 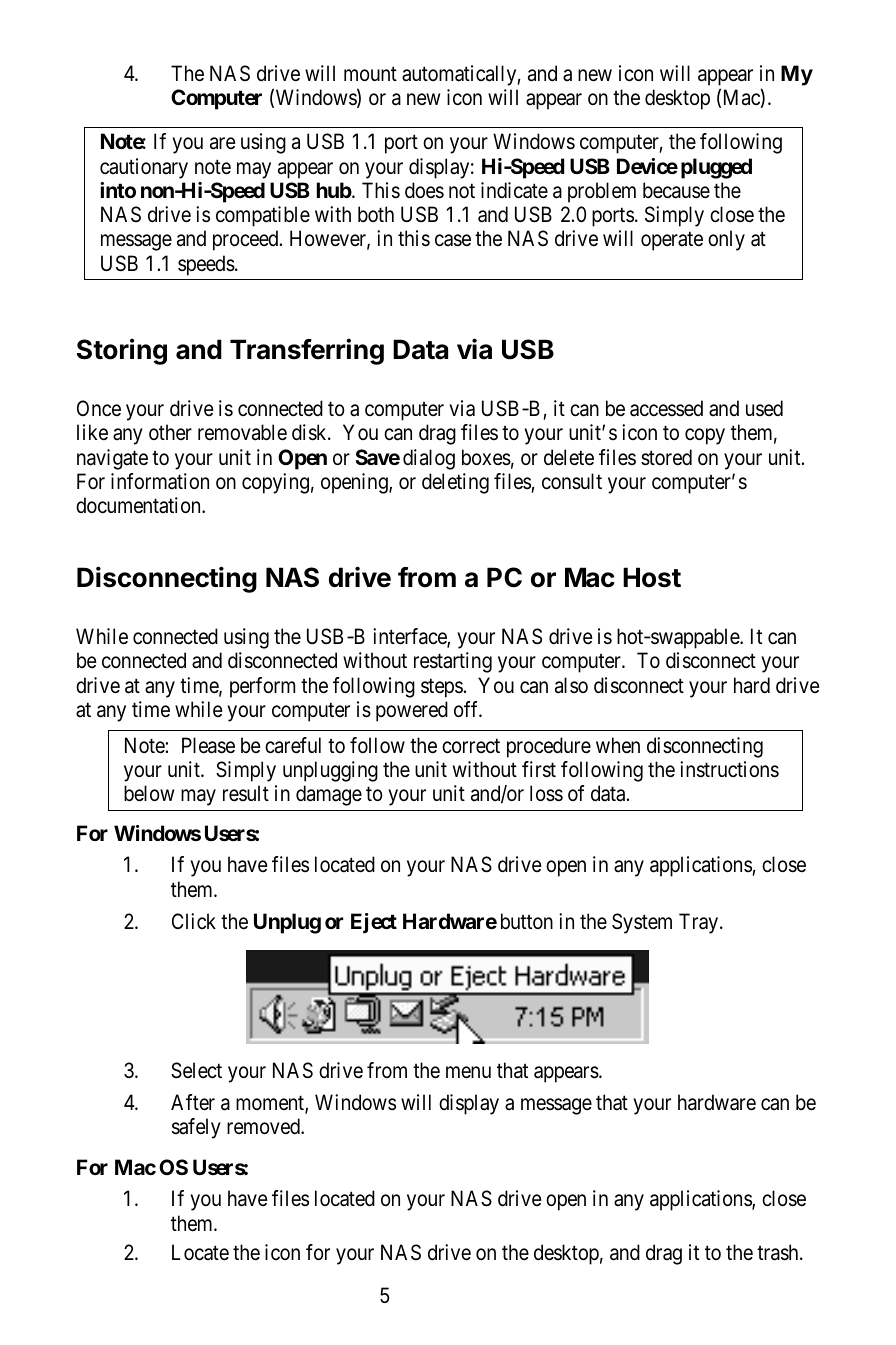 I want to click on menu, so click(x=468, y=1072).
